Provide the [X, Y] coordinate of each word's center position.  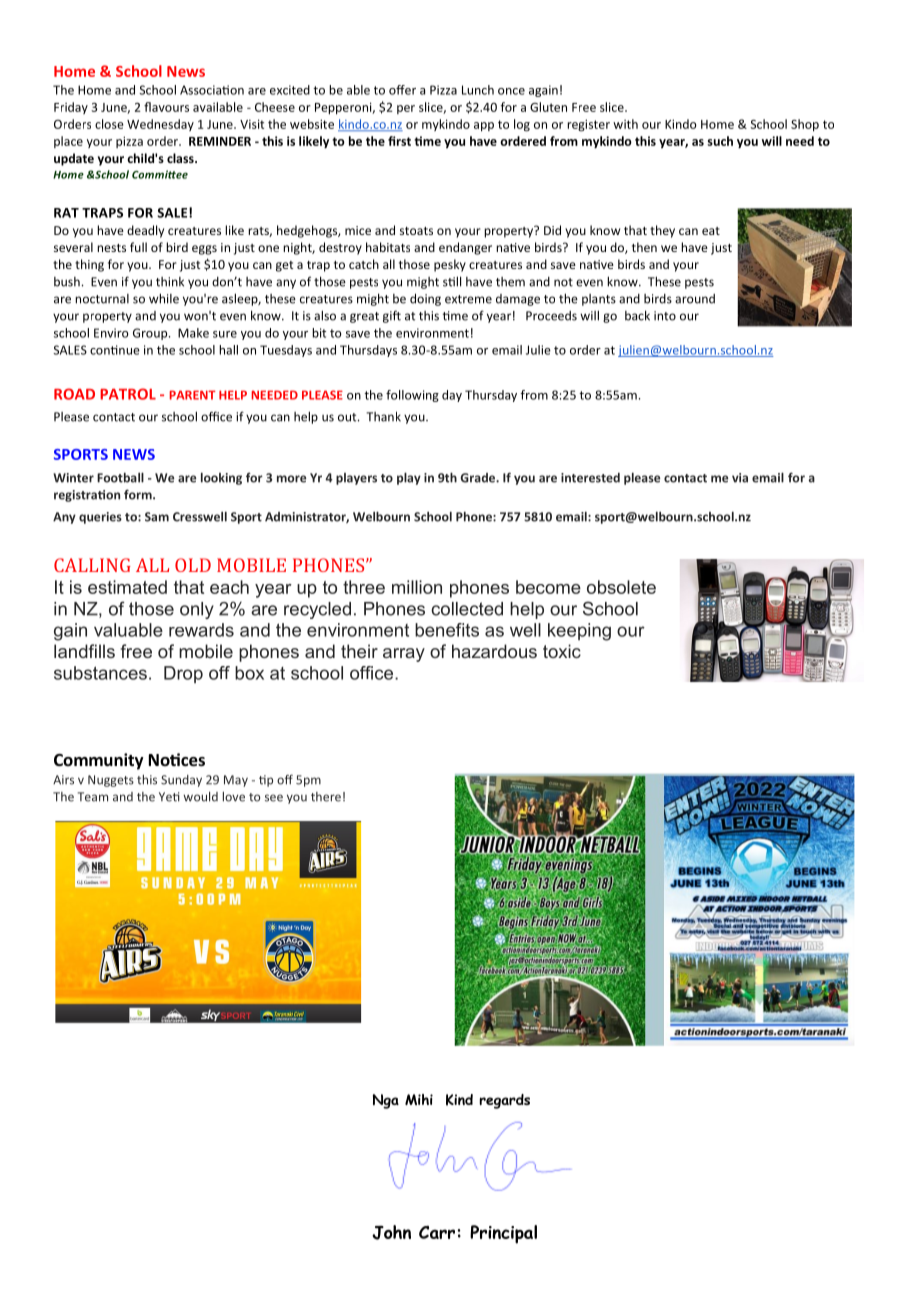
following [412, 396]
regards [505, 1101]
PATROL [128, 394]
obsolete [621, 587]
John [391, 1232]
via [740, 478]
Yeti [169, 797]
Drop [183, 674]
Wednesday [160, 125]
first [399, 141]
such [720, 141]
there [326, 797]
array [404, 655]
